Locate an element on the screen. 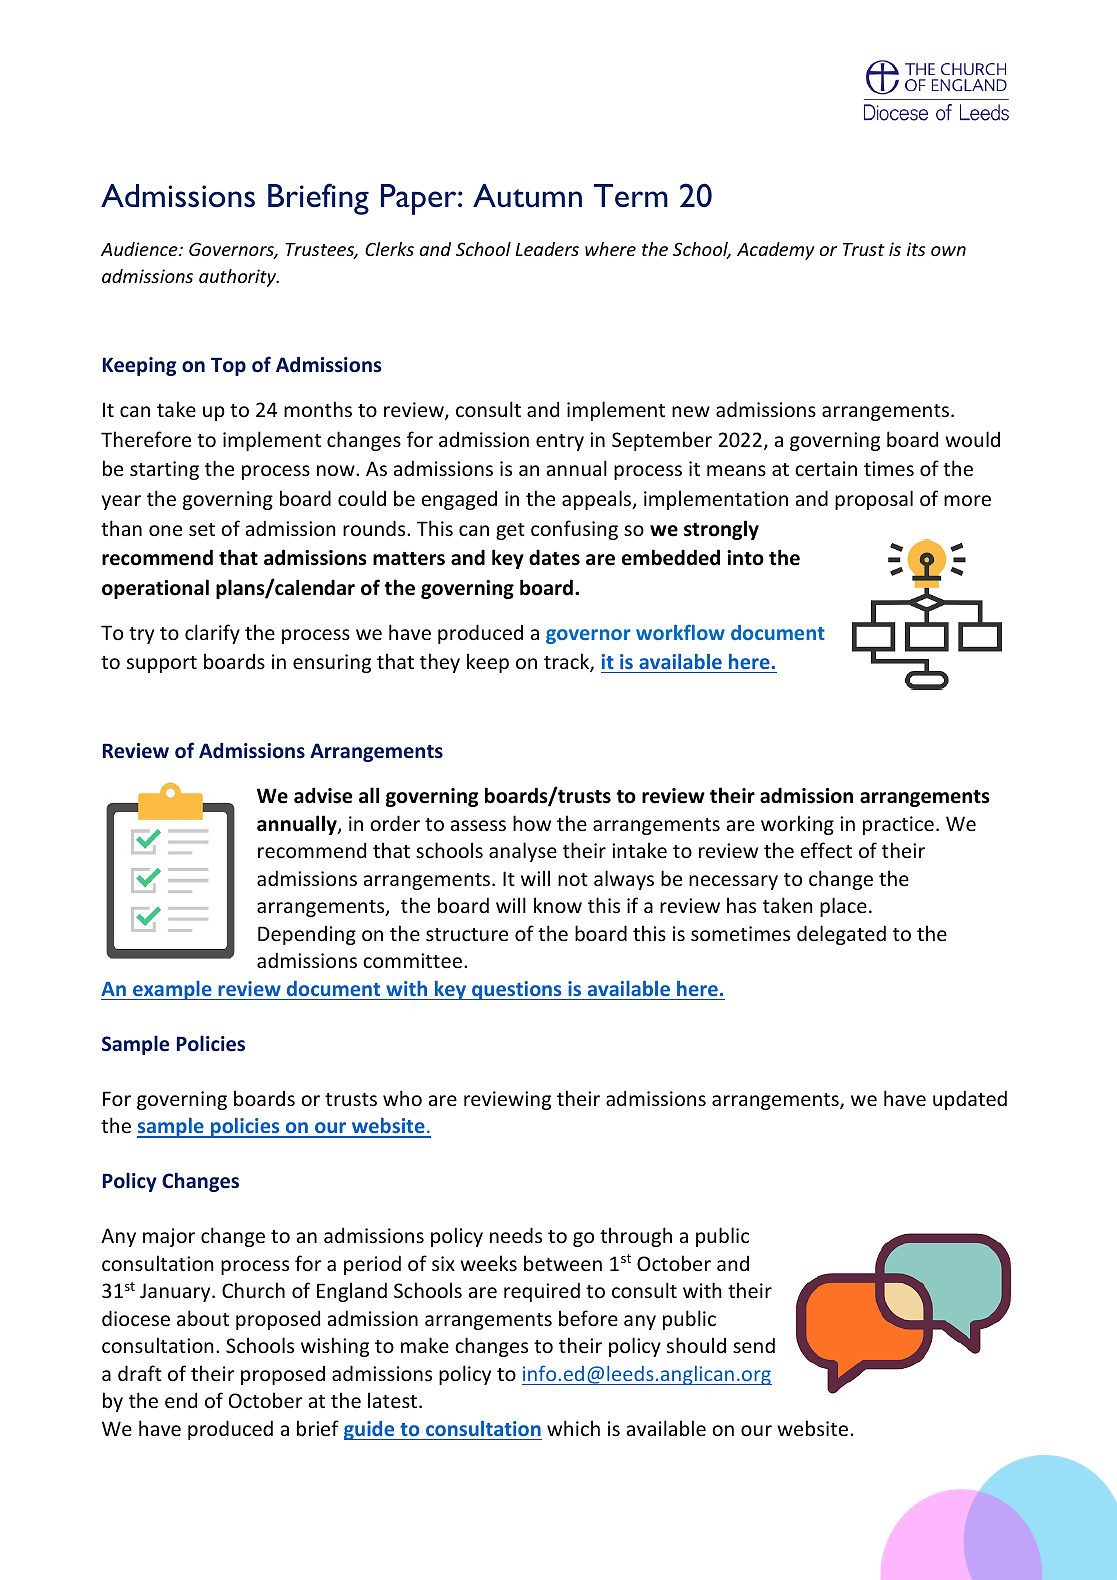  Leaders is located at coordinates (547, 249).
